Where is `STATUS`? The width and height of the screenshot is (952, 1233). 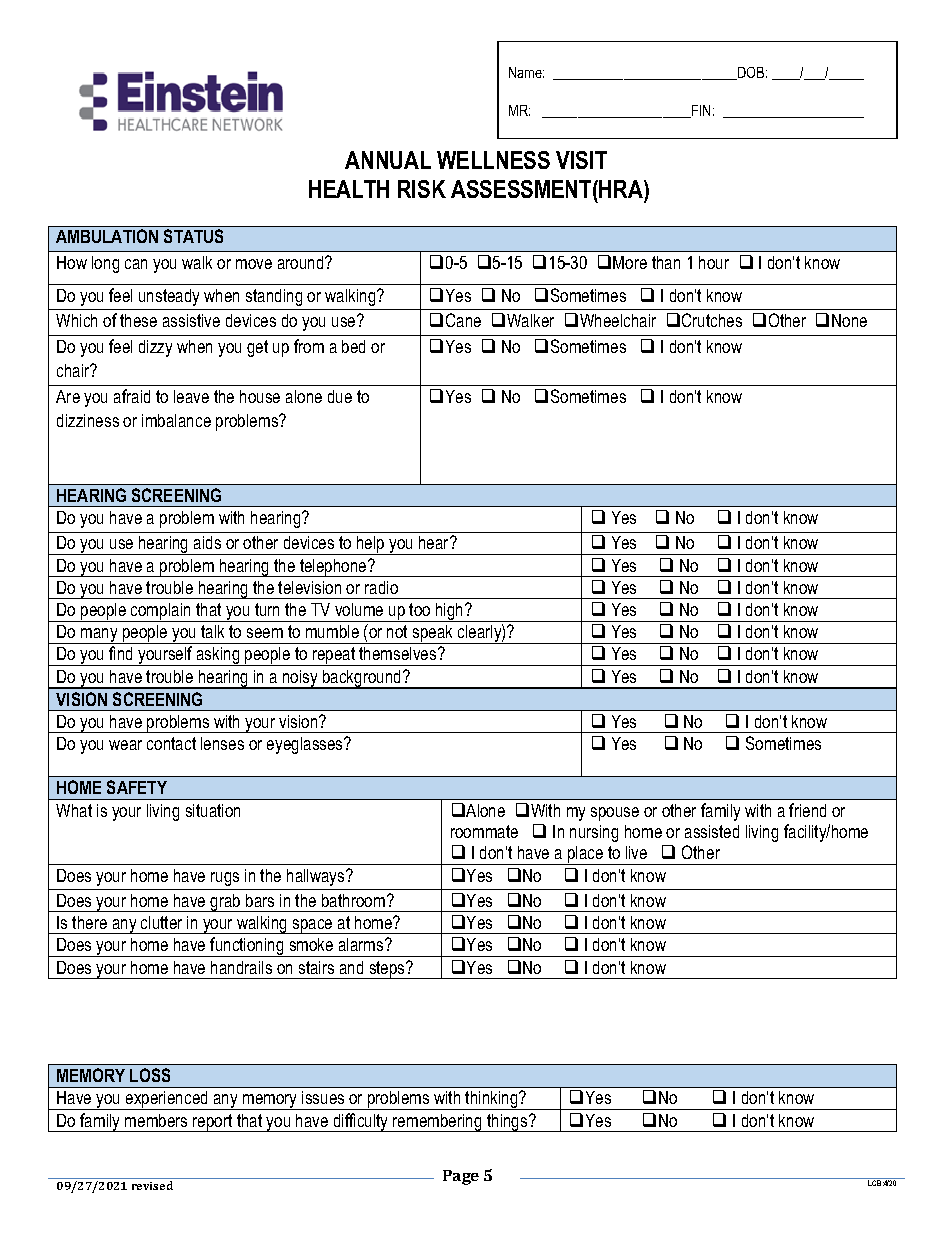 STATUS is located at coordinates (193, 236).
